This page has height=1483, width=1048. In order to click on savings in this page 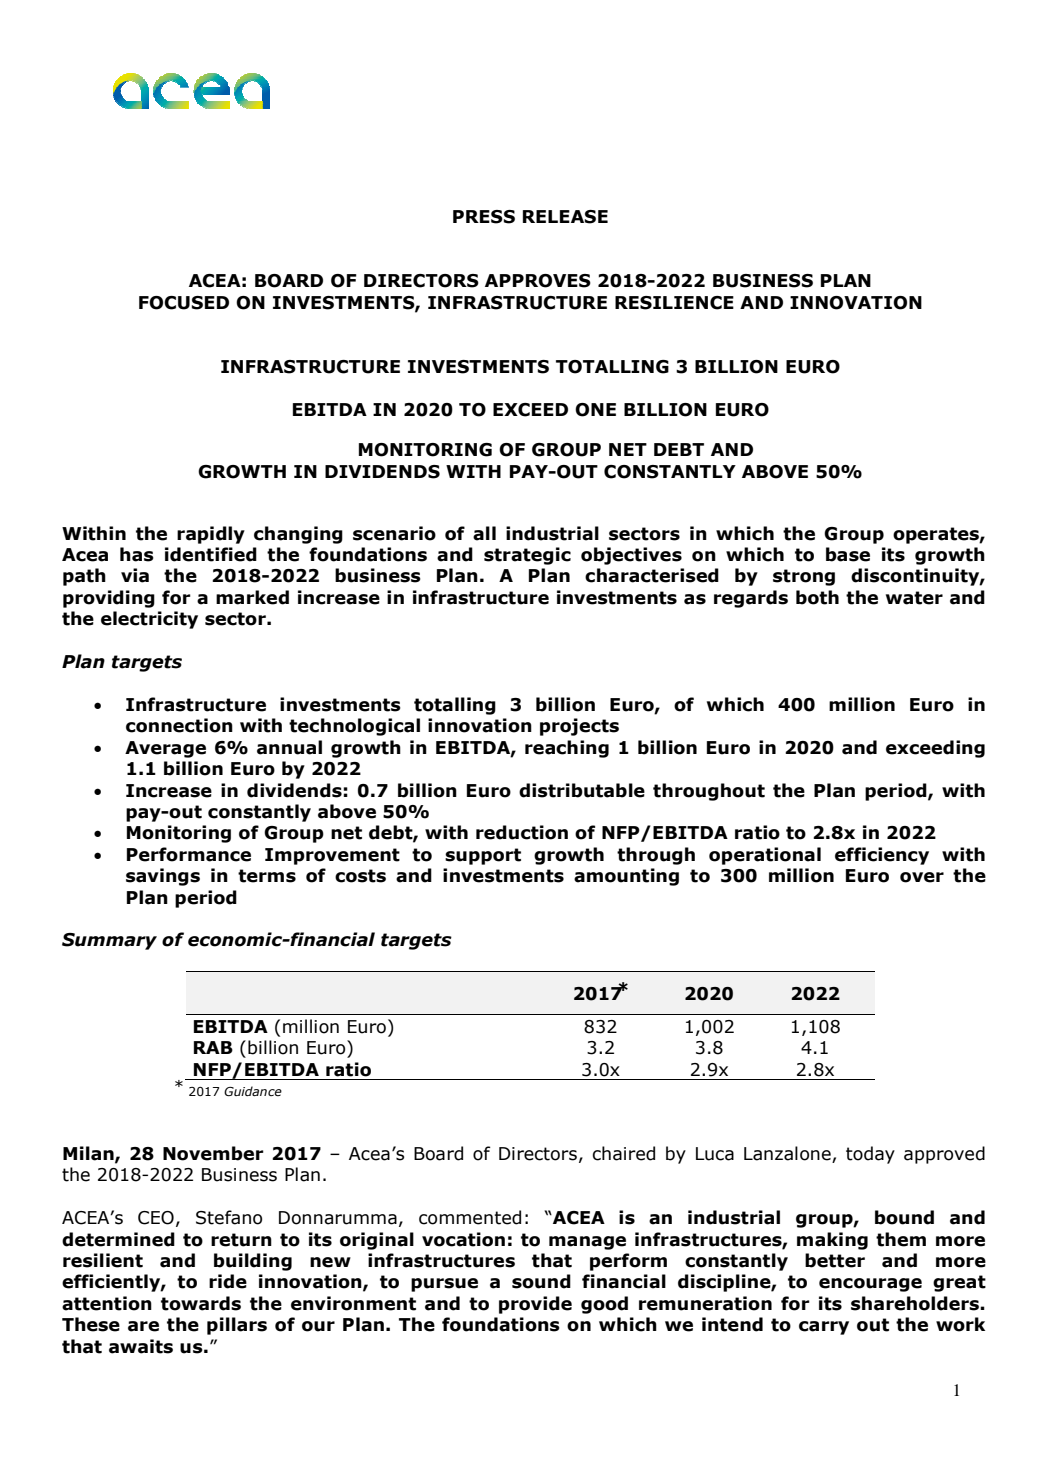, I will do `click(163, 877)`.
